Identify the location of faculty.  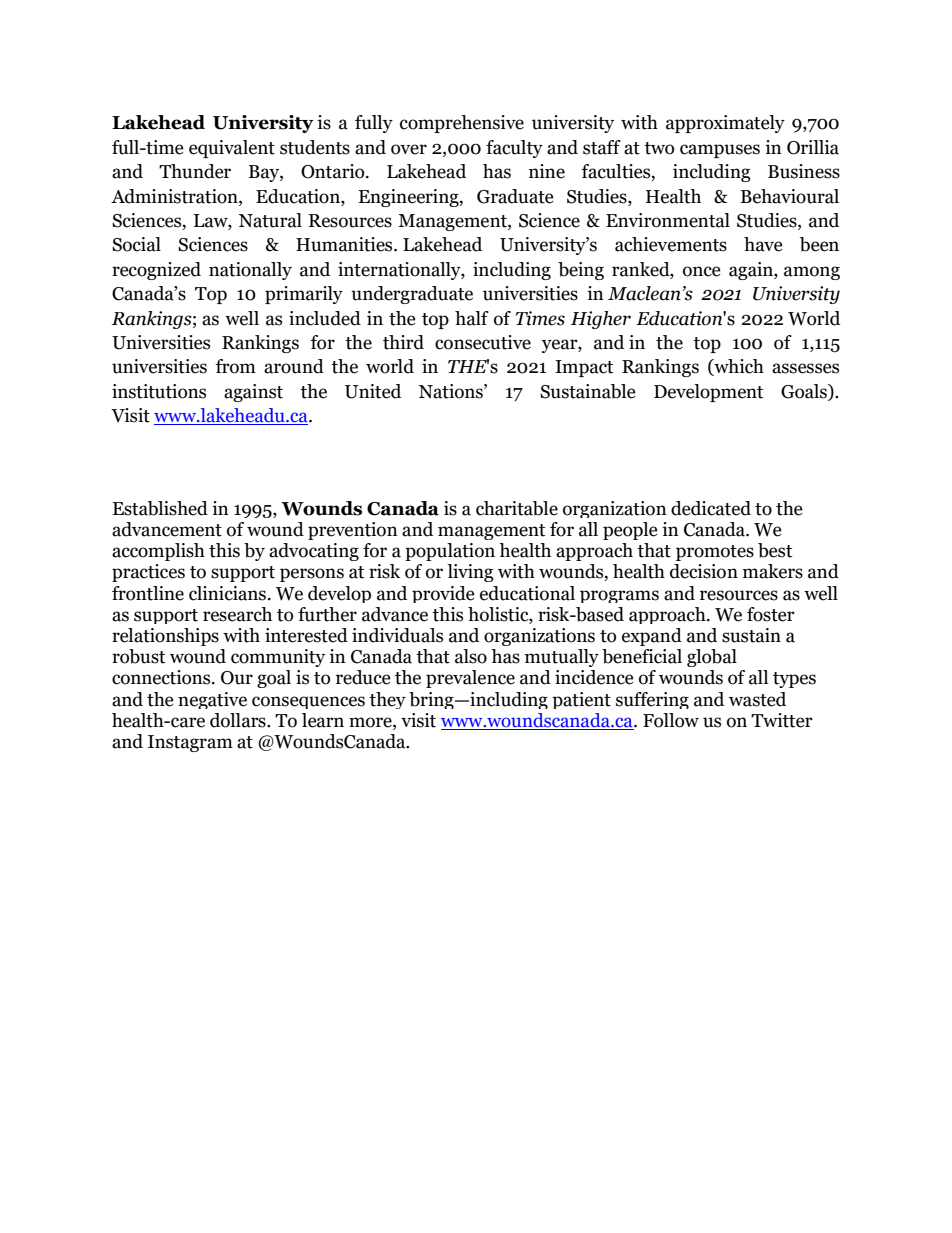
(514, 149).
